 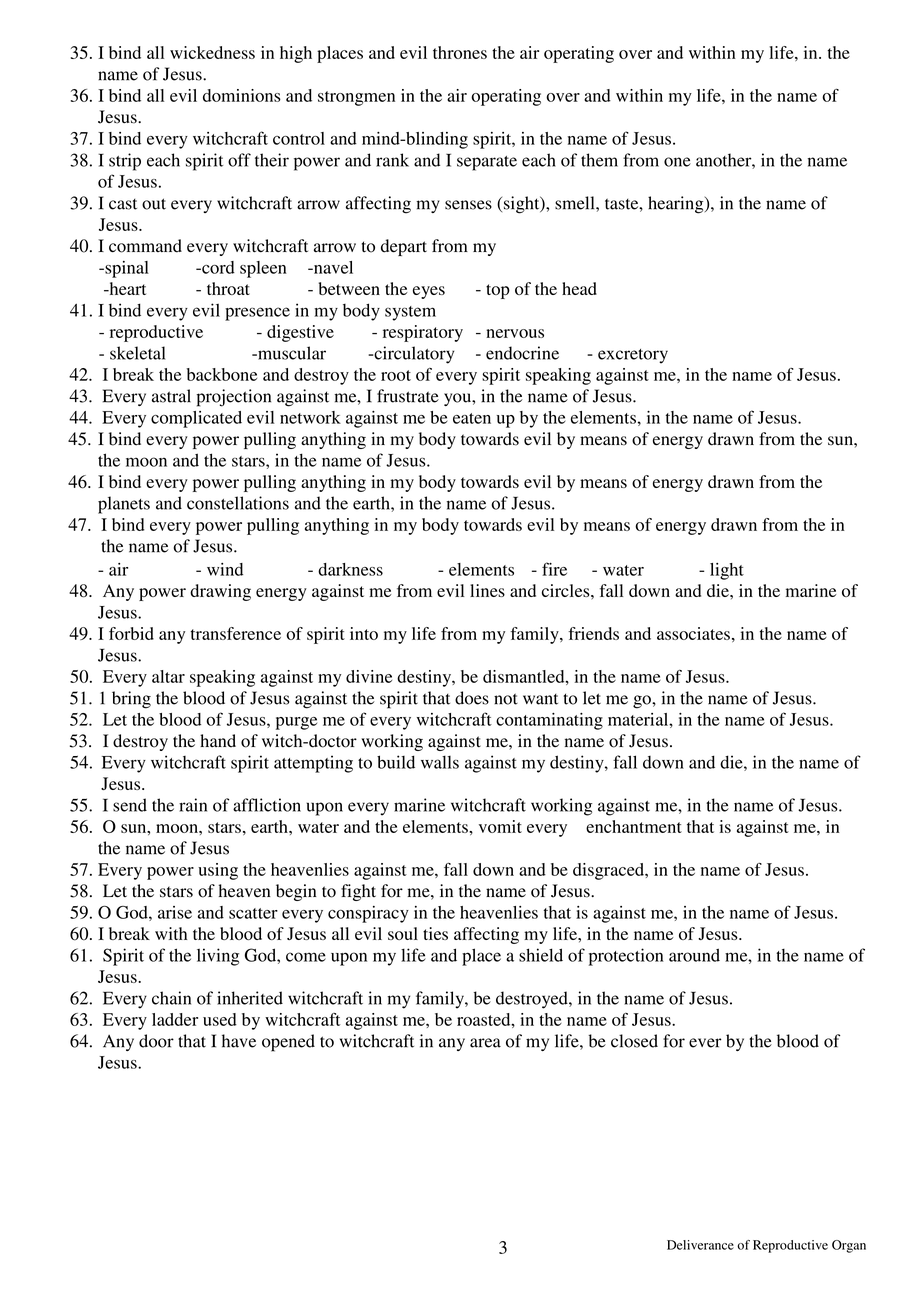 What do you see at coordinates (634, 826) in the screenshot?
I see `enchantment` at bounding box center [634, 826].
